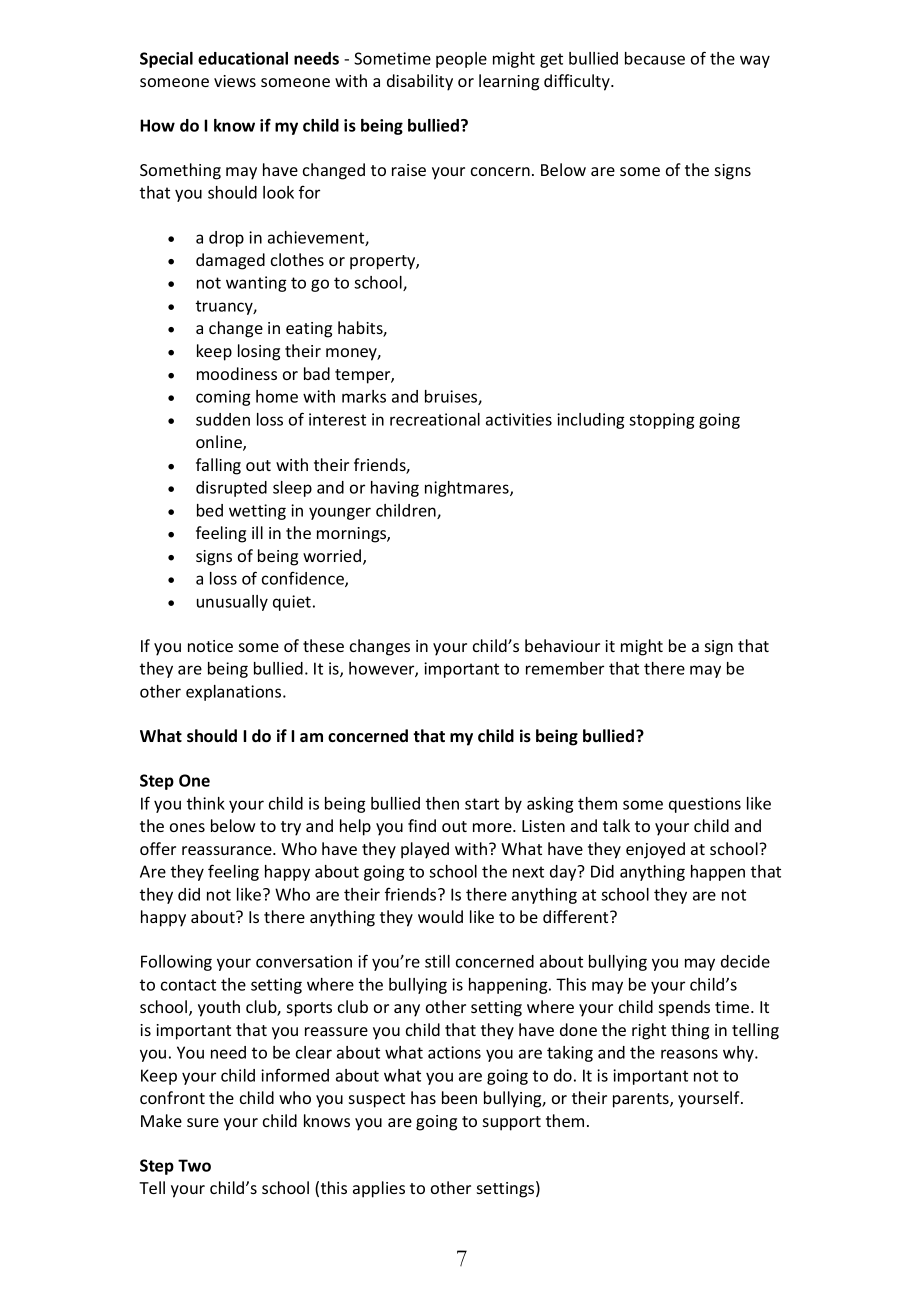 This document has height=1308, width=924. What do you see at coordinates (220, 443) in the document?
I see `online` at bounding box center [220, 443].
